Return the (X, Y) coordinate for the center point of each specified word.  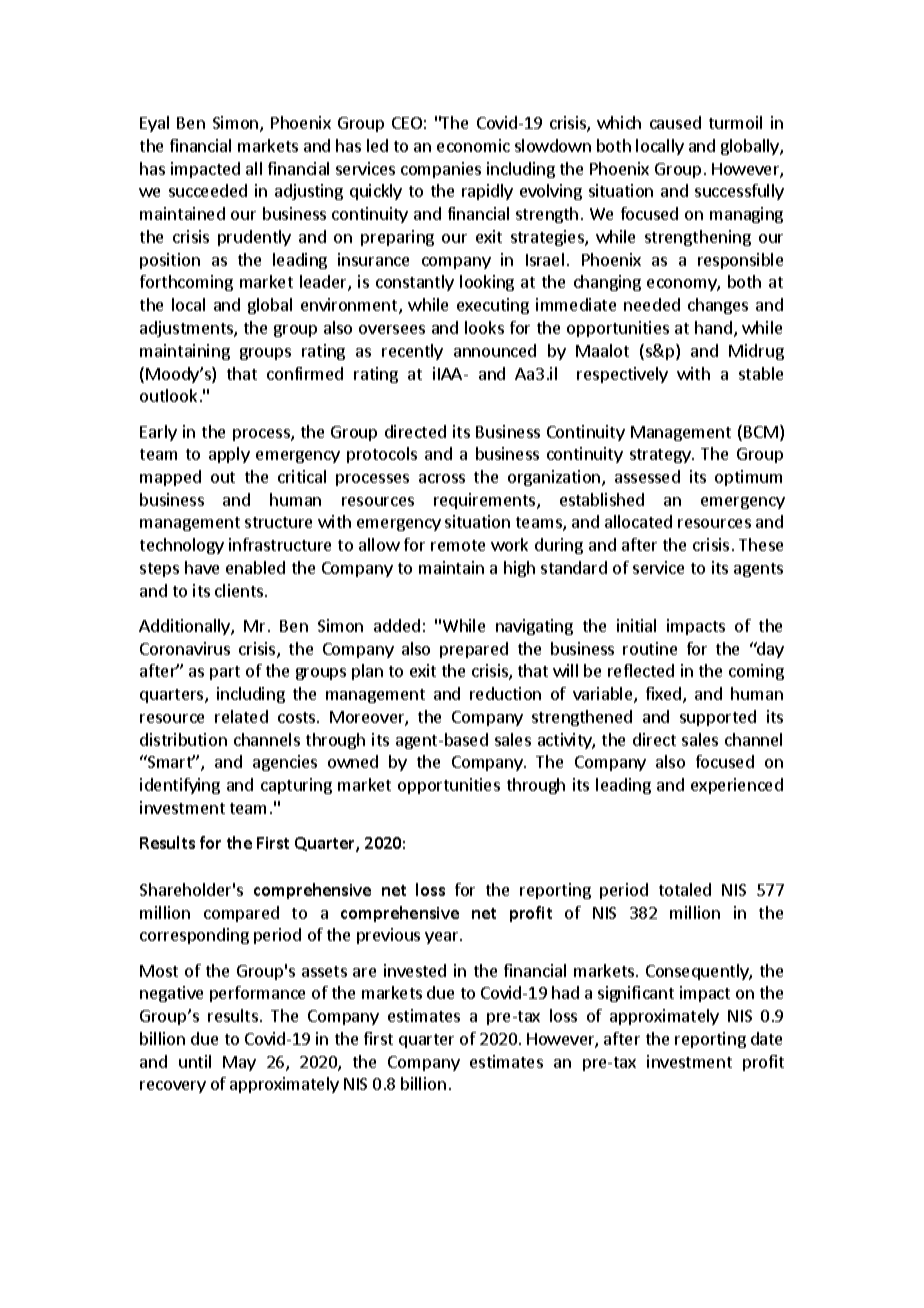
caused (675, 122)
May (239, 1063)
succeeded (208, 190)
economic (473, 145)
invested (415, 970)
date (766, 1038)
